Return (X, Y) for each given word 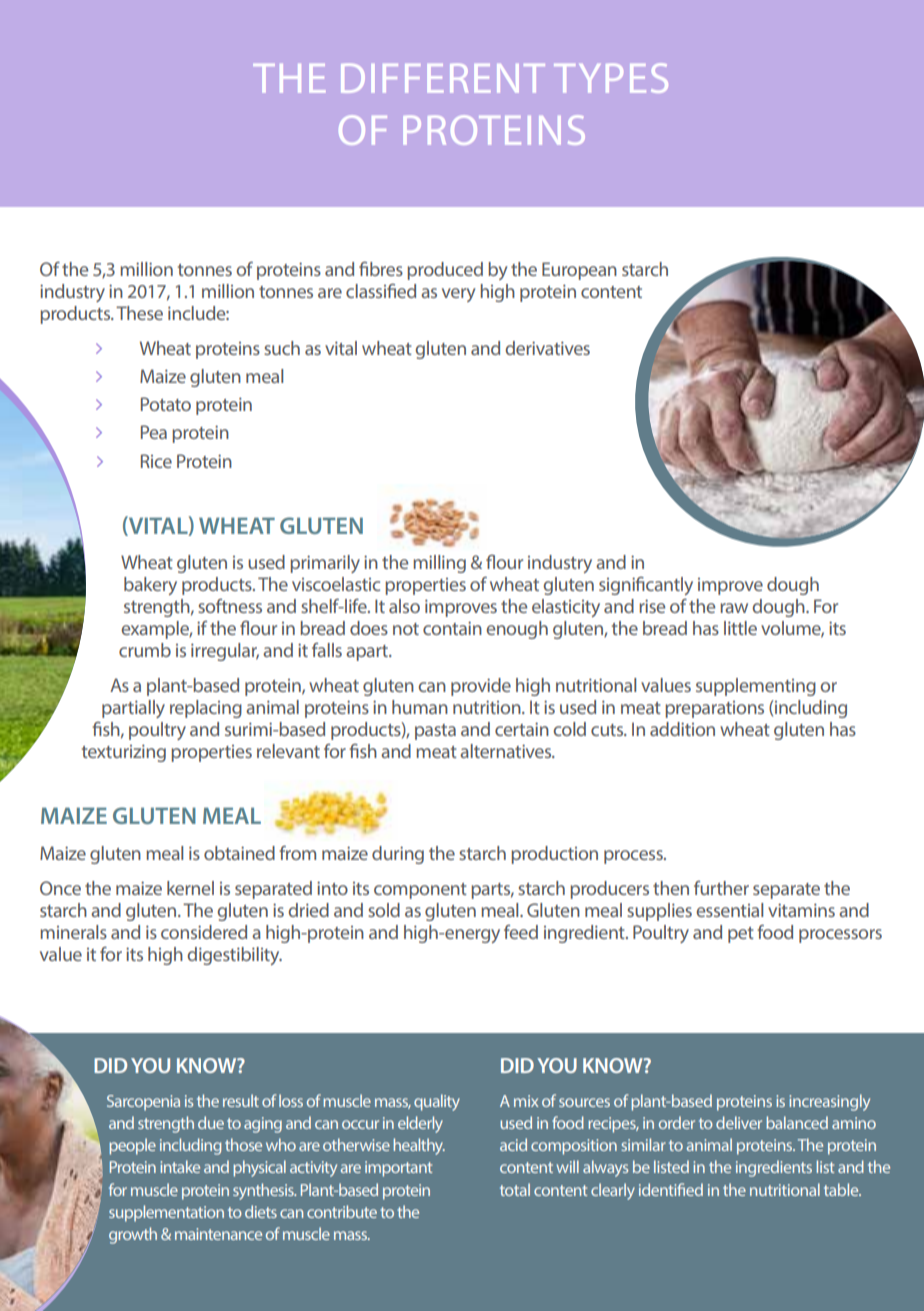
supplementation (166, 1213)
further (721, 888)
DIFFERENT (443, 78)
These (139, 313)
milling (439, 564)
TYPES (611, 78)
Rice (156, 461)
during (398, 855)
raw (734, 608)
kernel (190, 888)
